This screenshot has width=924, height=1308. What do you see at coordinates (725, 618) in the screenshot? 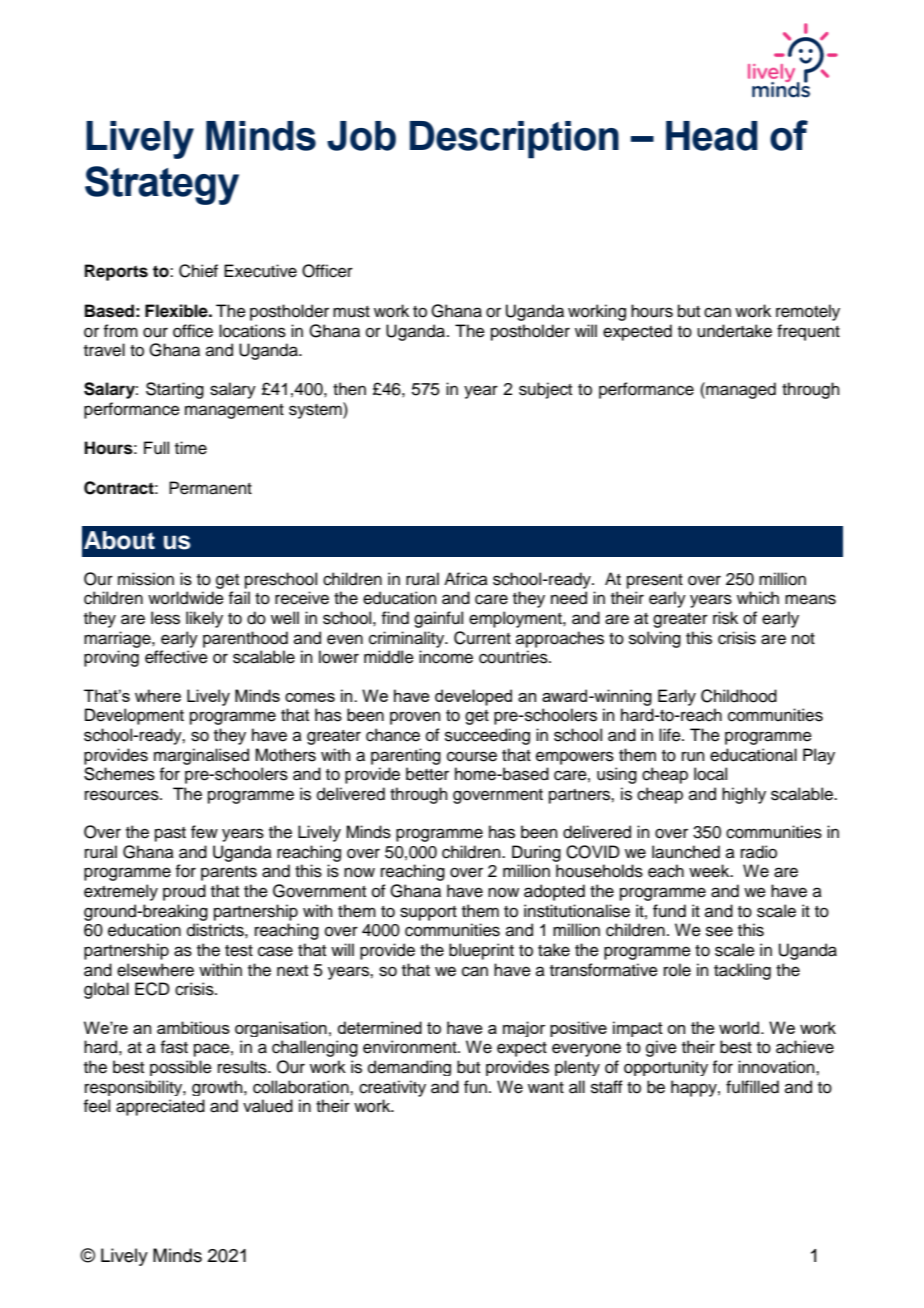
I see `risk` at bounding box center [725, 618].
